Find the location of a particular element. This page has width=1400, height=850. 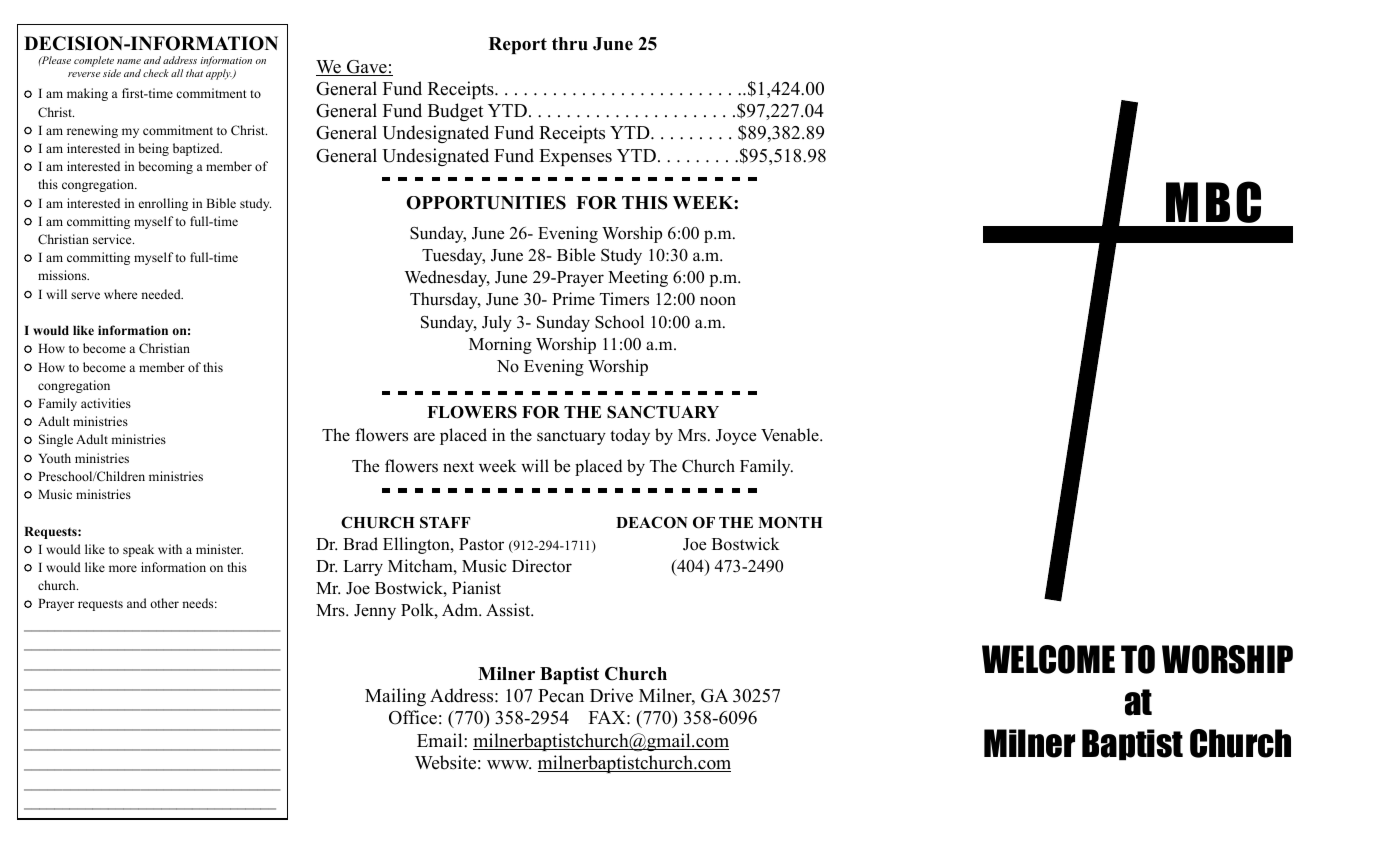

Email is located at coordinates (441, 740).
